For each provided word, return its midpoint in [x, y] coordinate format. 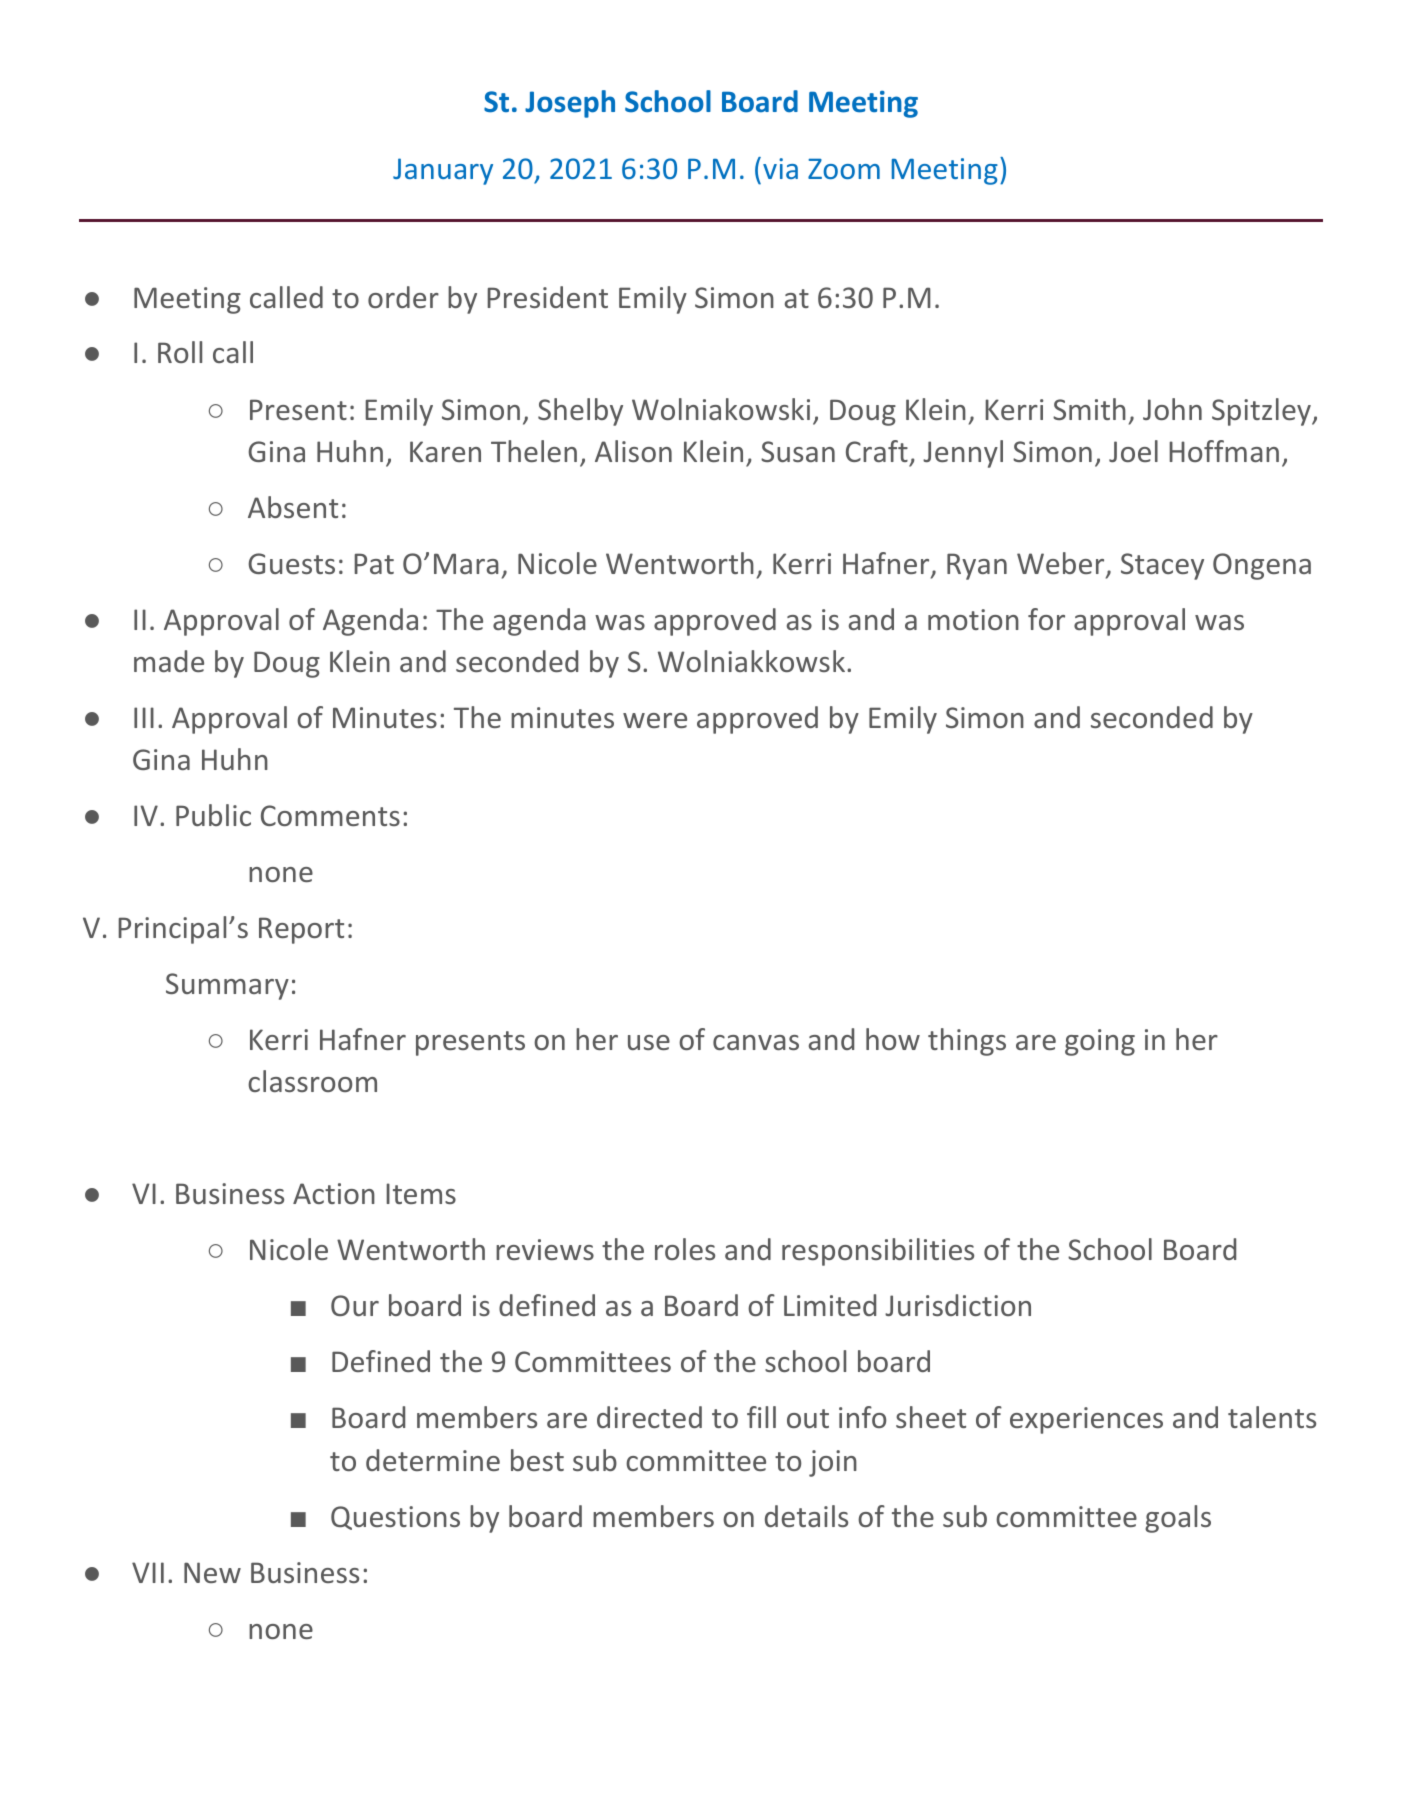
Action [334, 1193]
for [1046, 619]
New [212, 1572]
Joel [1133, 451]
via [780, 168]
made [169, 661]
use [649, 1042]
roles [685, 1249]
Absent [293, 507]
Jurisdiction [958, 1305]
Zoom [844, 168]
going [1100, 1042]
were [655, 720]
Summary [227, 986]
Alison [633, 451]
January [443, 171]
